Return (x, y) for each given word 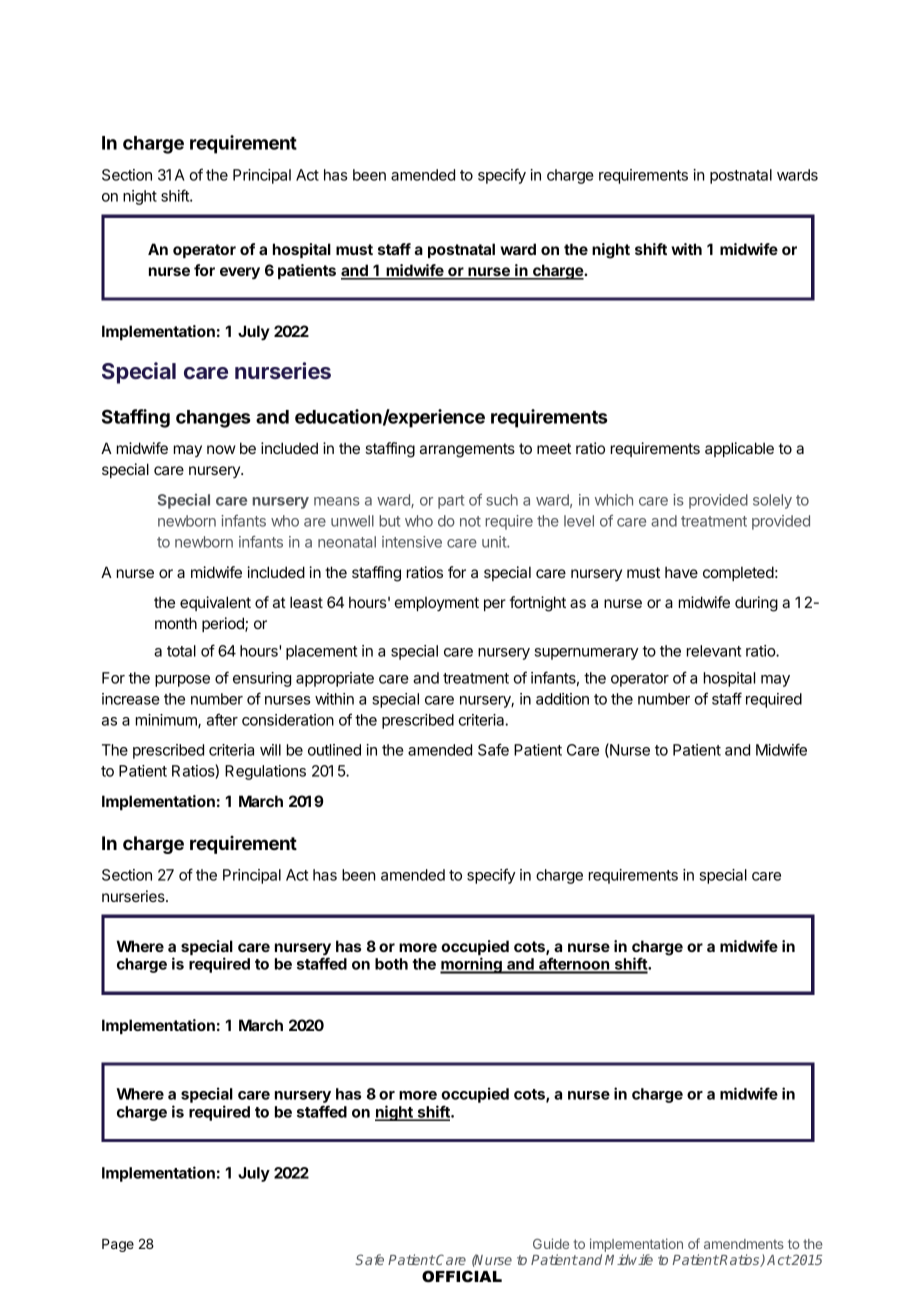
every (240, 273)
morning (472, 965)
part (451, 502)
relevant (714, 651)
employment (437, 604)
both (391, 964)
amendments (744, 1244)
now (221, 449)
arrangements (467, 450)
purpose (182, 681)
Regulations (265, 772)
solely (772, 501)
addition (562, 699)
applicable (739, 449)
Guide (551, 1243)
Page (118, 1245)
